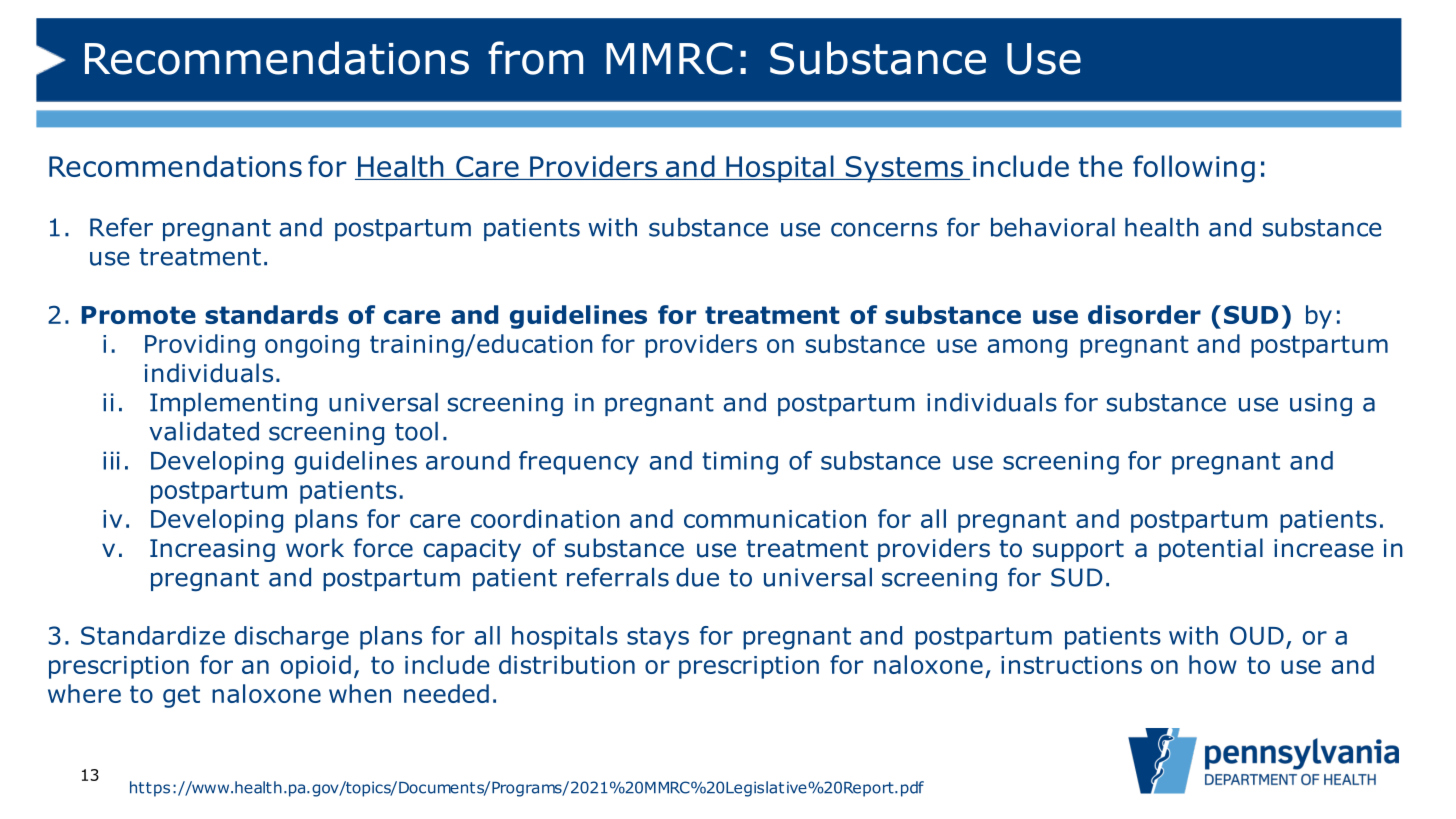  What do you see at coordinates (181, 696) in the screenshot?
I see `get` at bounding box center [181, 696].
